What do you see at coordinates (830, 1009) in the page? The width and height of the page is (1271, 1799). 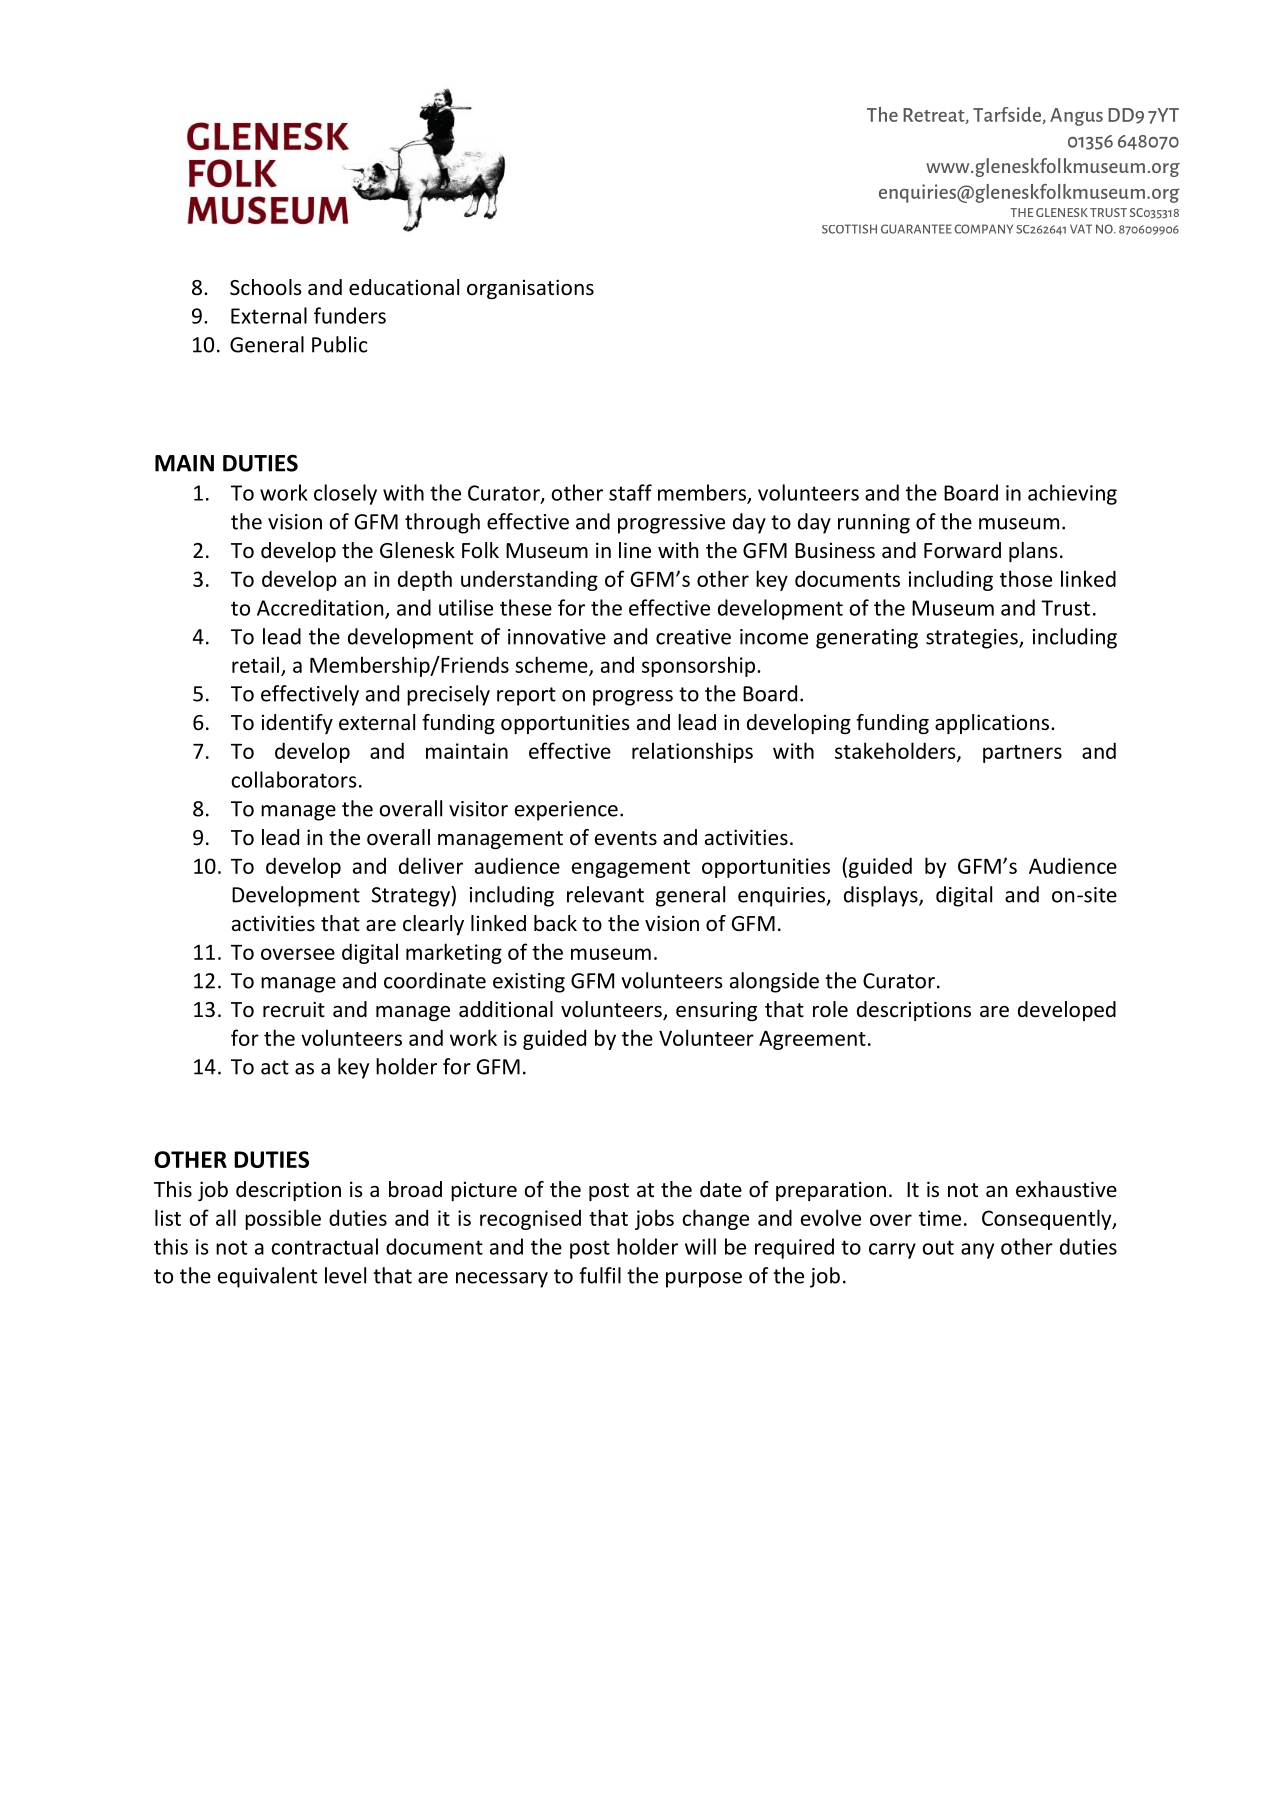 I see `role` at bounding box center [830, 1009].
